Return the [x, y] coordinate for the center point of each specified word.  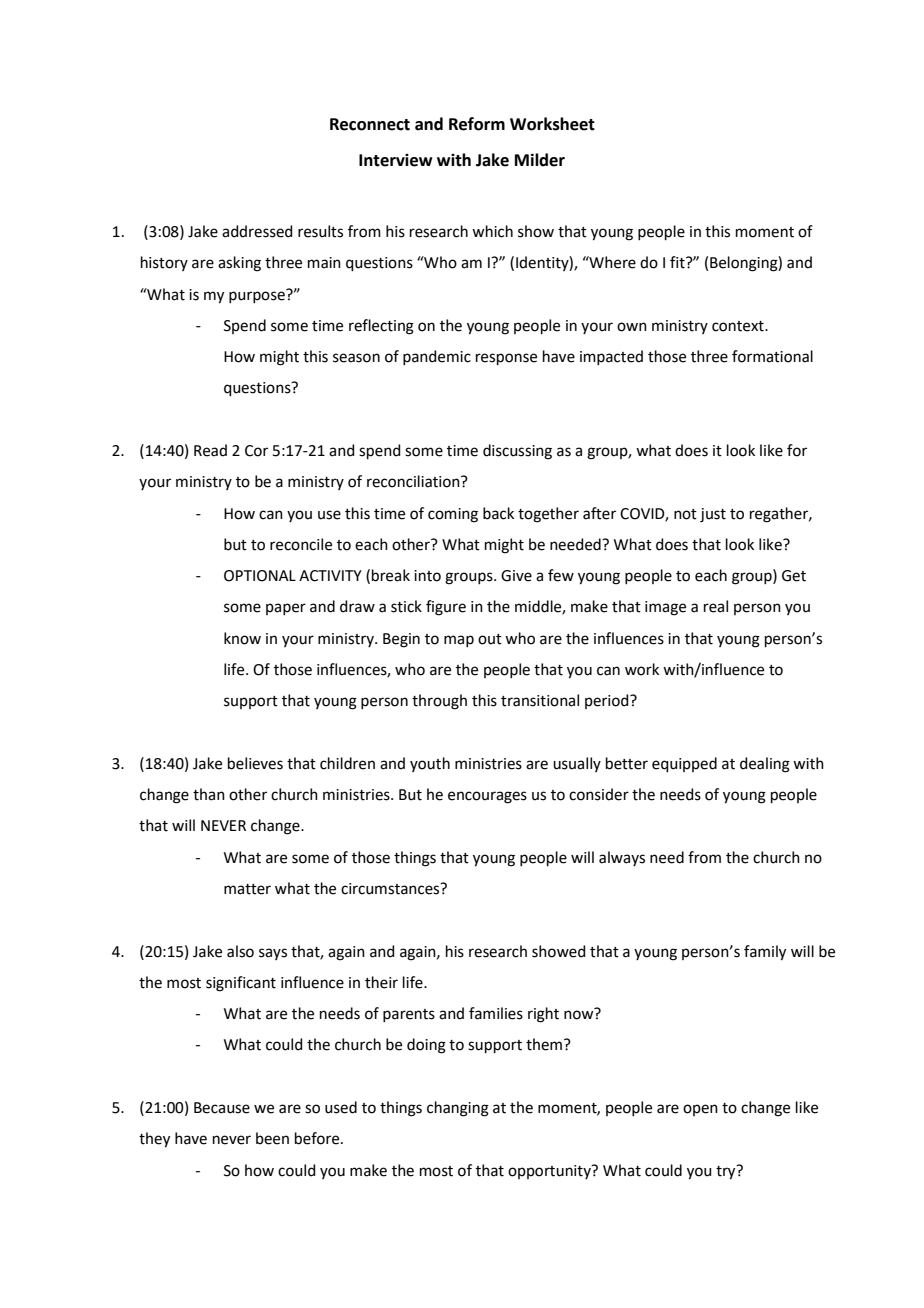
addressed [257, 231]
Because [222, 1108]
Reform [477, 124]
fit [678, 262]
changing [458, 1109]
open [700, 1110]
